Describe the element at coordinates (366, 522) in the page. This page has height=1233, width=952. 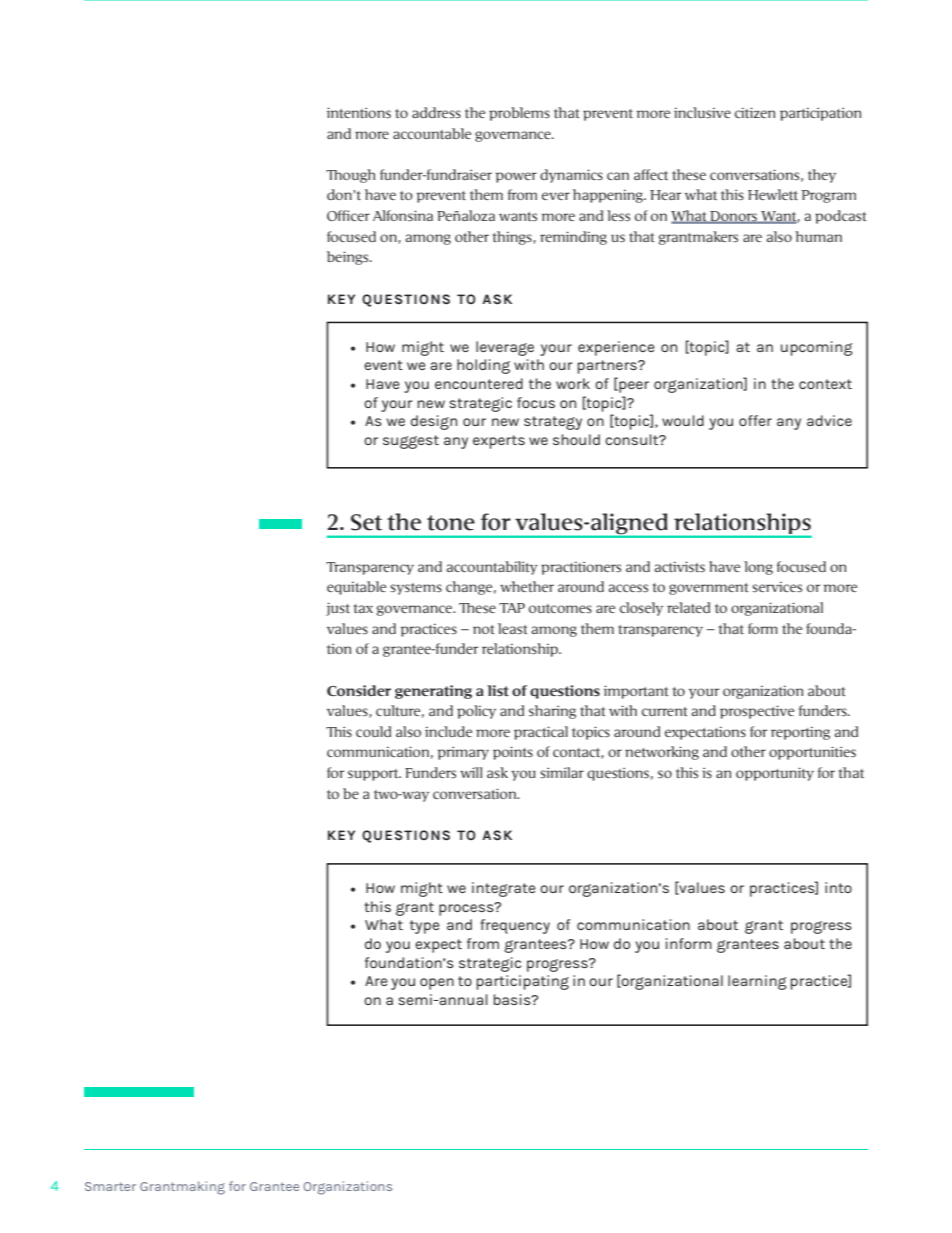
I see `Set` at that location.
